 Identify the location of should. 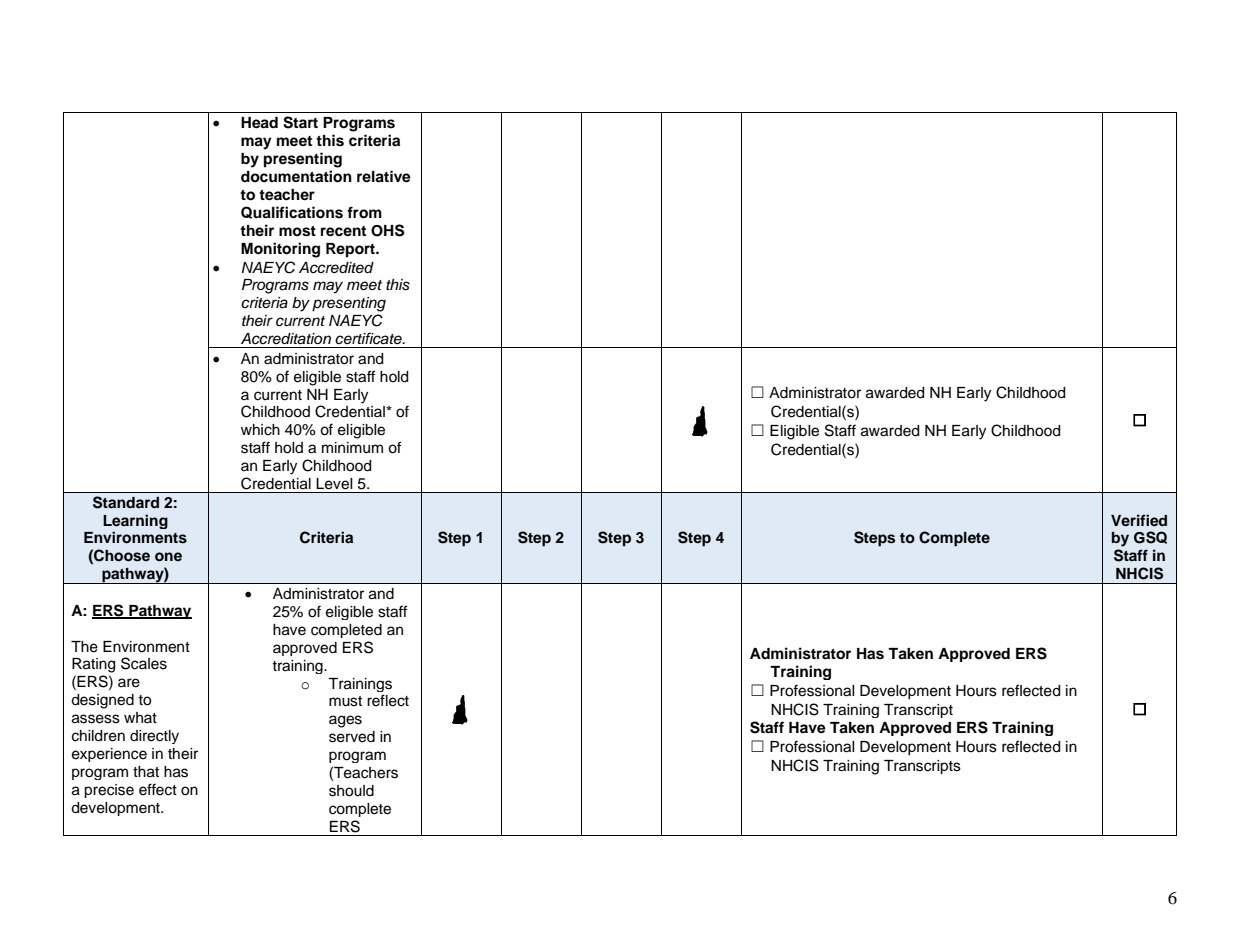
(351, 791).
